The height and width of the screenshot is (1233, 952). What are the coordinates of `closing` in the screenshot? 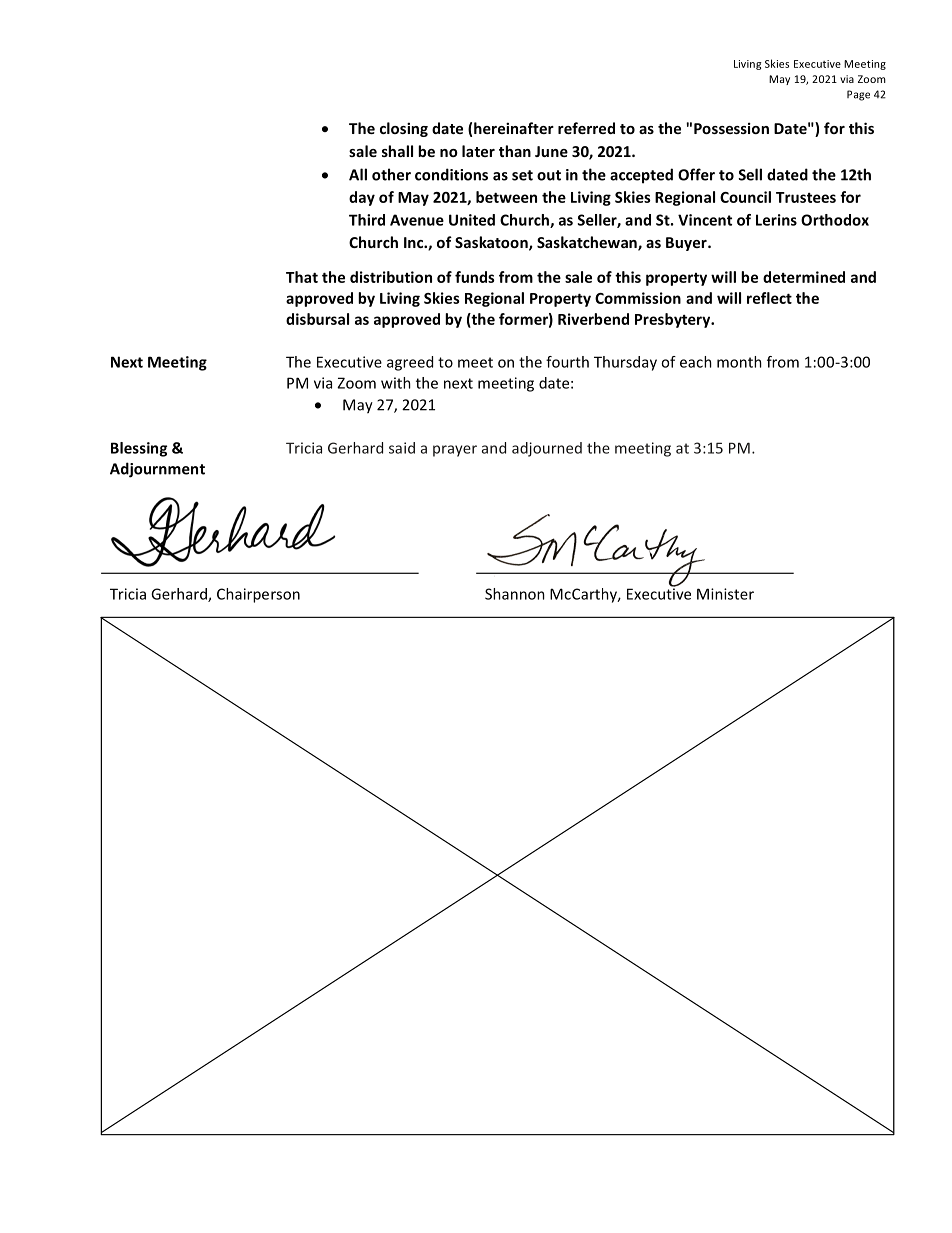 It's located at (404, 129).
